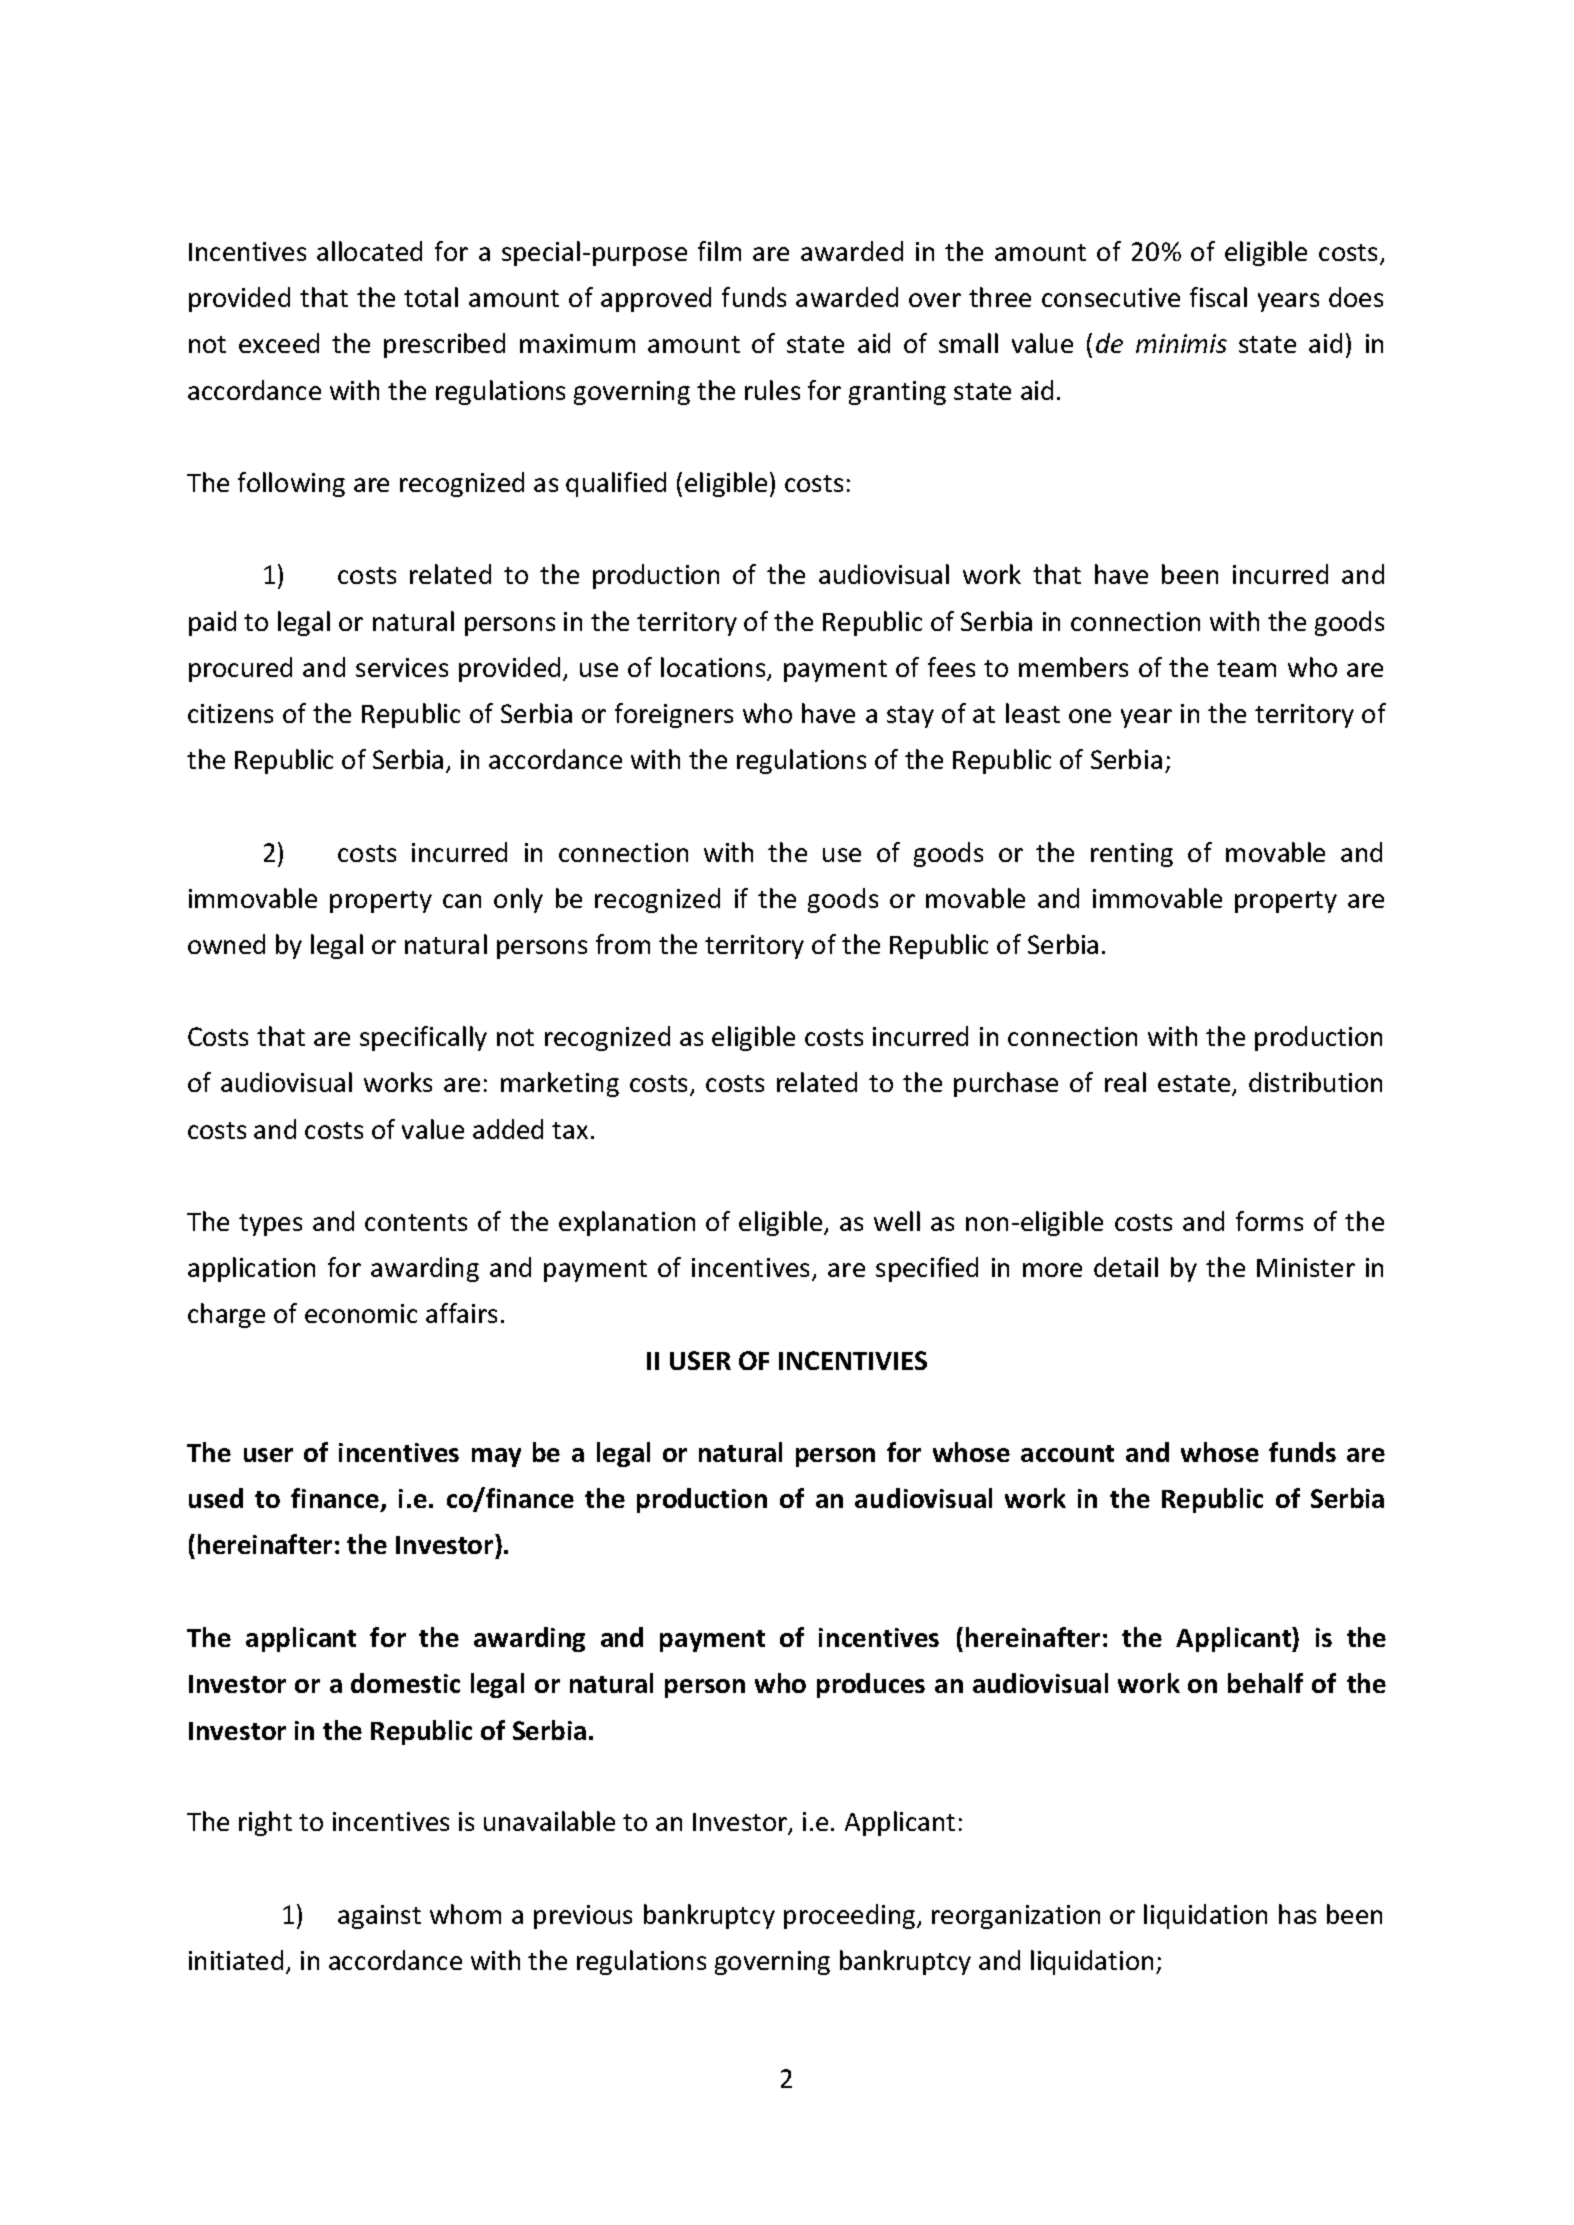 The height and width of the image is (2225, 1574). Describe the element at coordinates (1218, 297) in the image. I see `fiscal` at that location.
